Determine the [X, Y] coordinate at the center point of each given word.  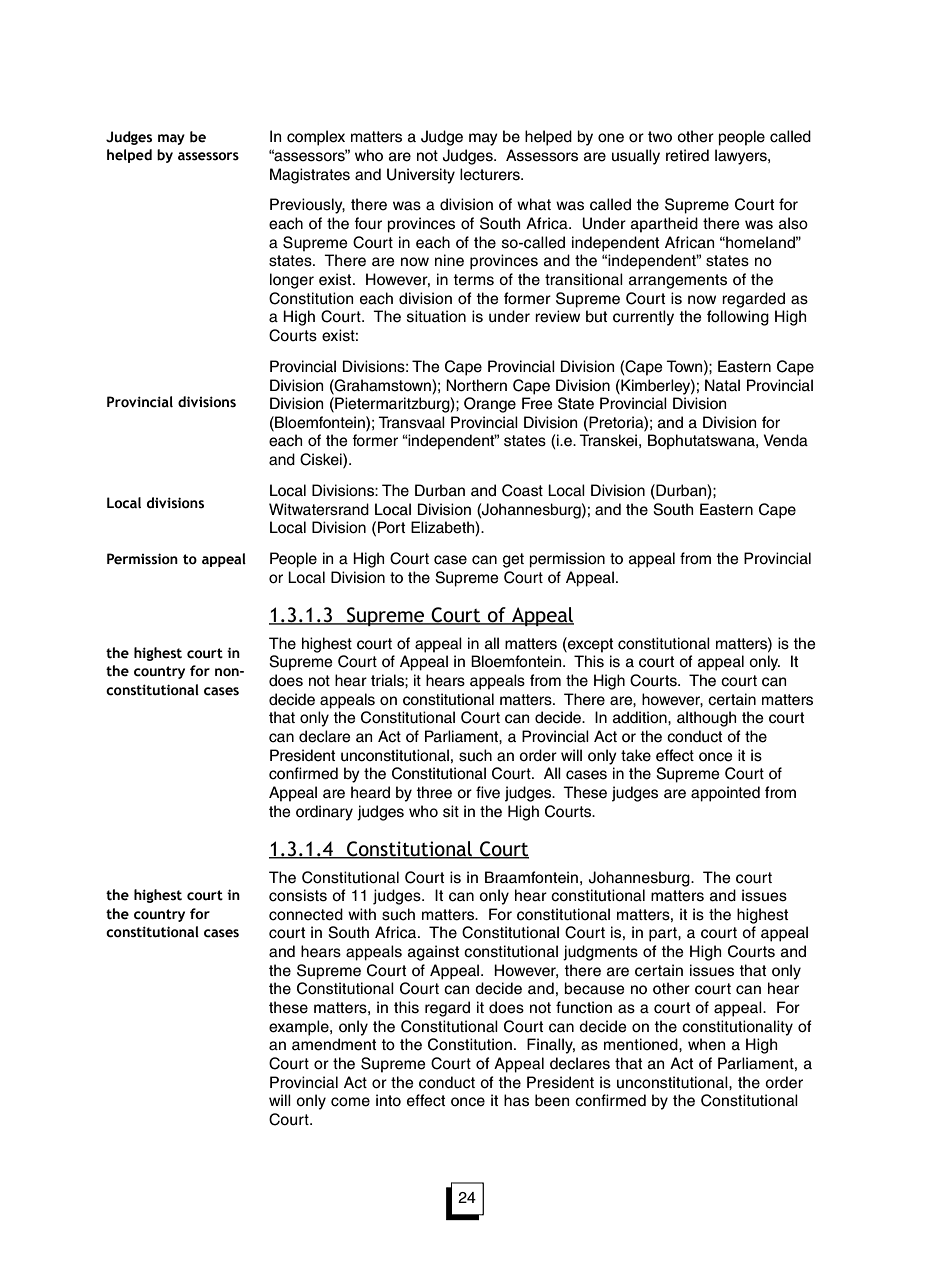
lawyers [742, 157]
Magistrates [310, 176]
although [706, 719]
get [513, 560]
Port [391, 527]
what [534, 204]
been [552, 1100]
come [350, 1102]
